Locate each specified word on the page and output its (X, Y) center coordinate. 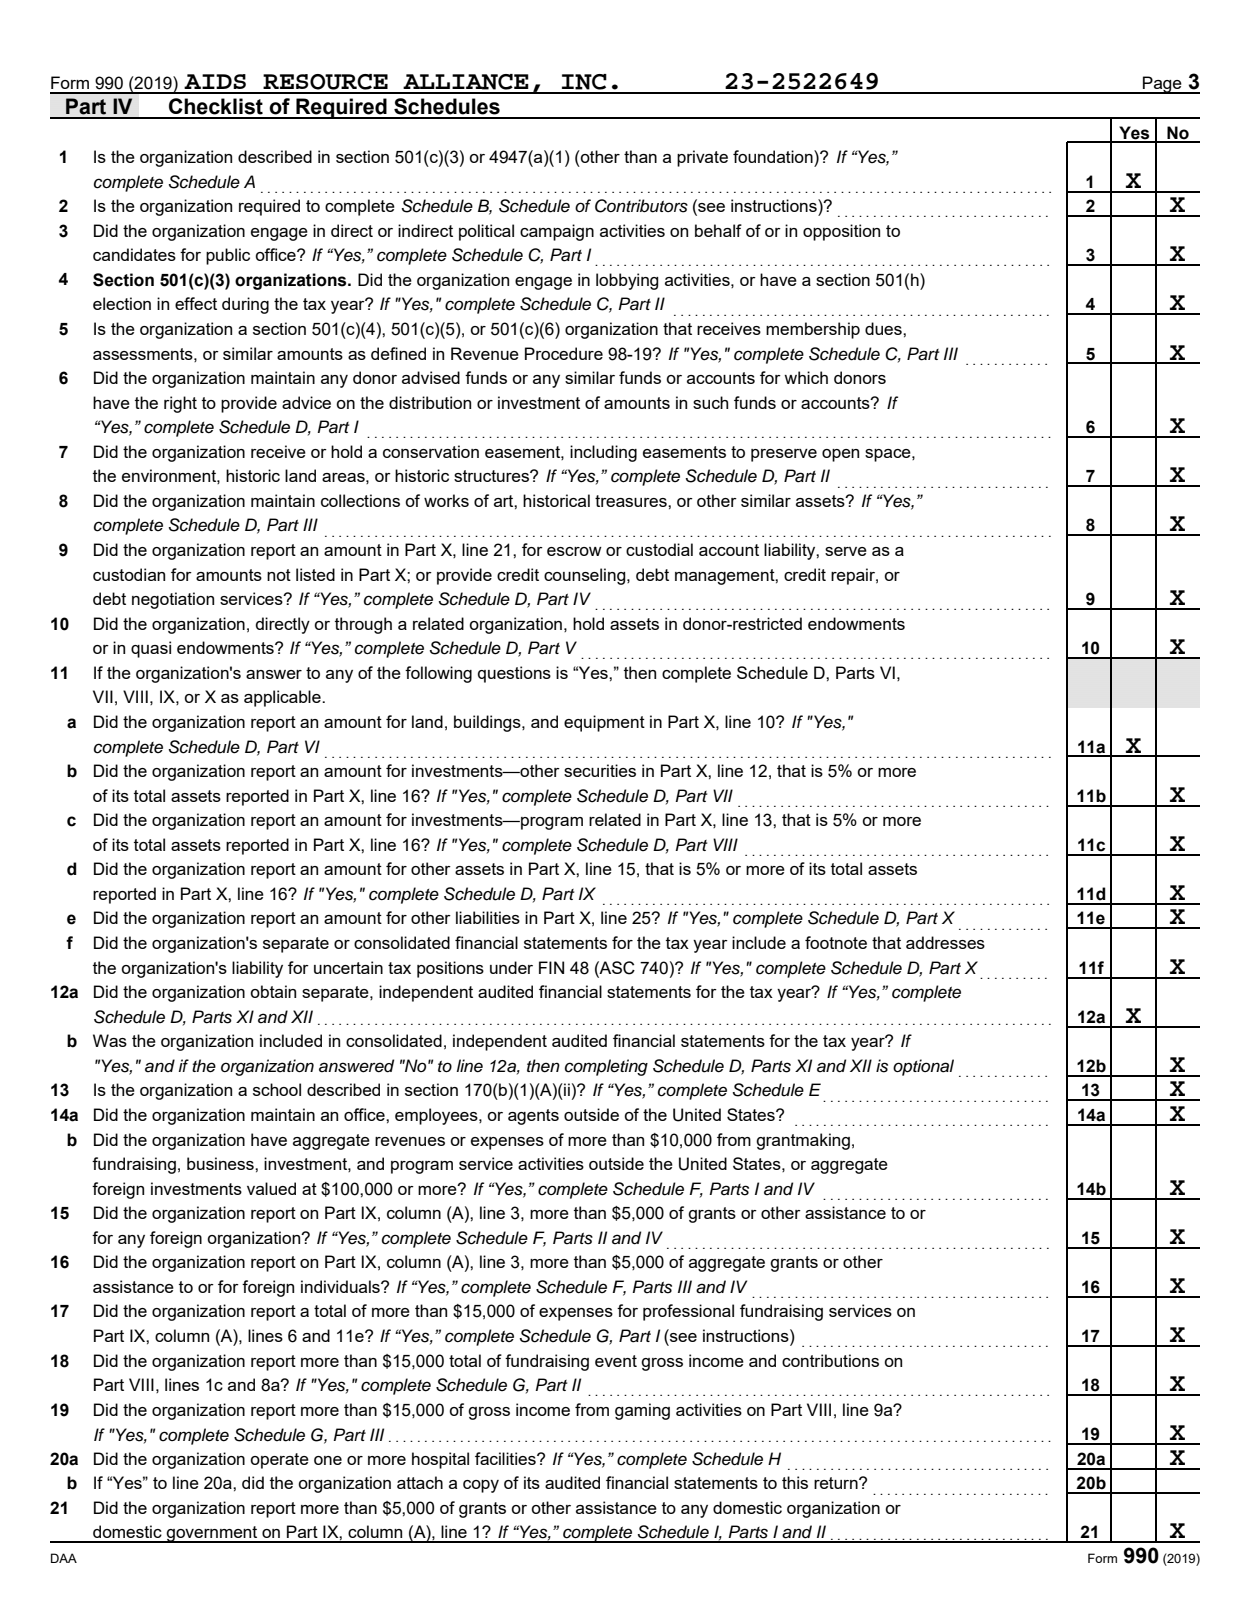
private (702, 158)
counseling (586, 576)
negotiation (173, 600)
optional (923, 1067)
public (228, 256)
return (837, 1483)
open (840, 455)
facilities (506, 1458)
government (212, 1534)
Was (110, 1040)
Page (1162, 85)
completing (606, 1067)
